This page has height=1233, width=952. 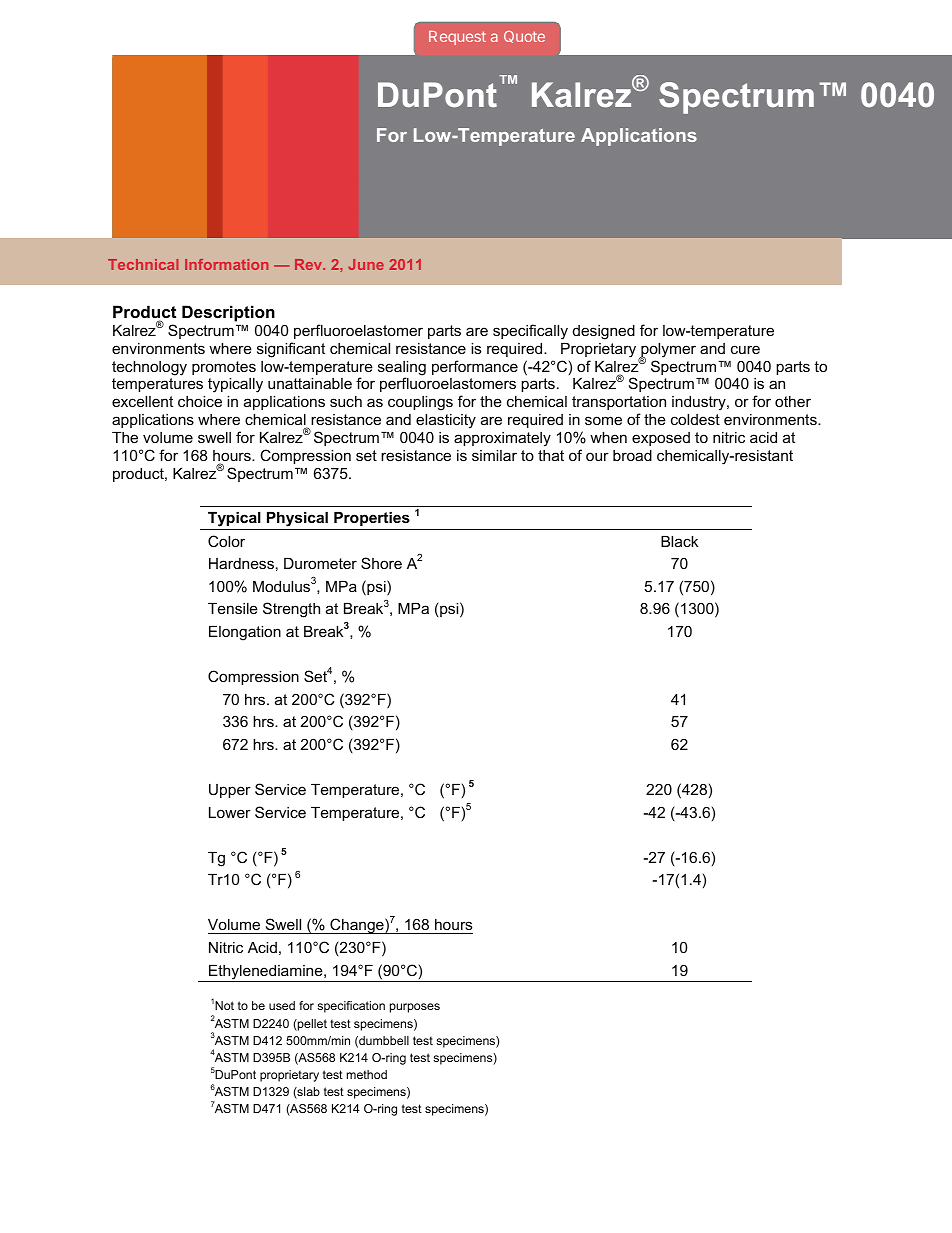 I want to click on Color, so click(x=226, y=541).
